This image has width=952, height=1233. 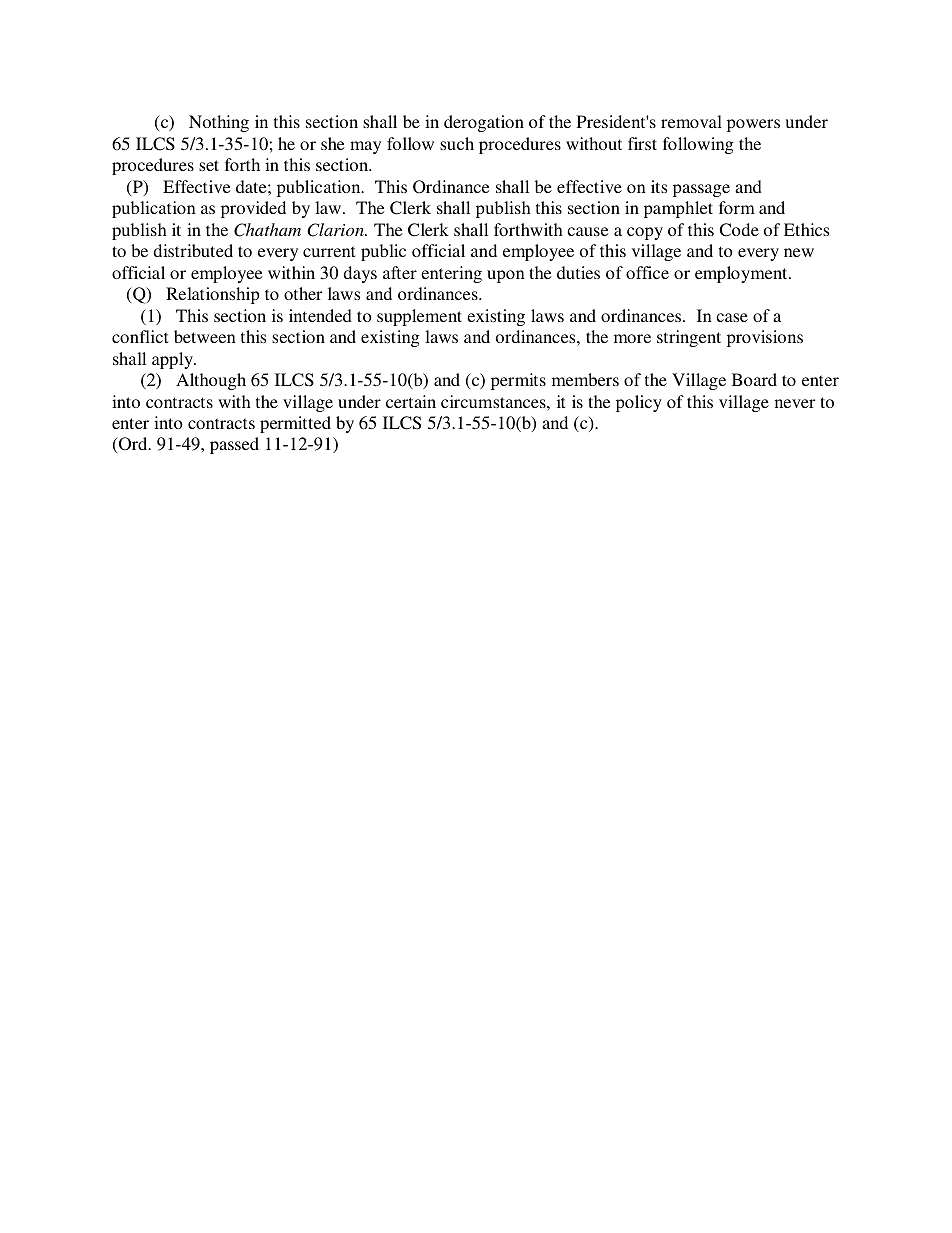 I want to click on Board, so click(x=754, y=379).
